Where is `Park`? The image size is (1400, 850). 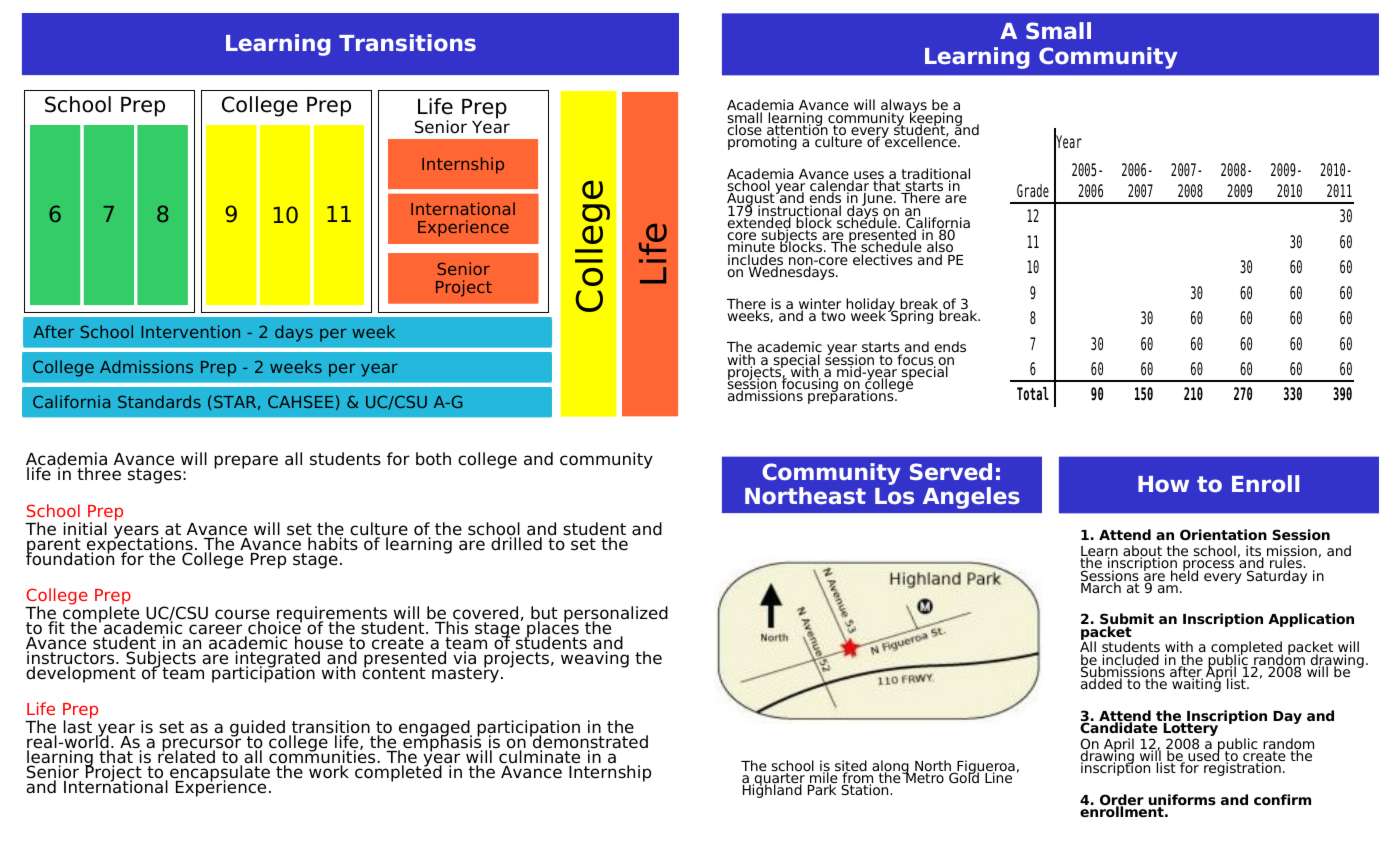 Park is located at coordinates (822, 789).
